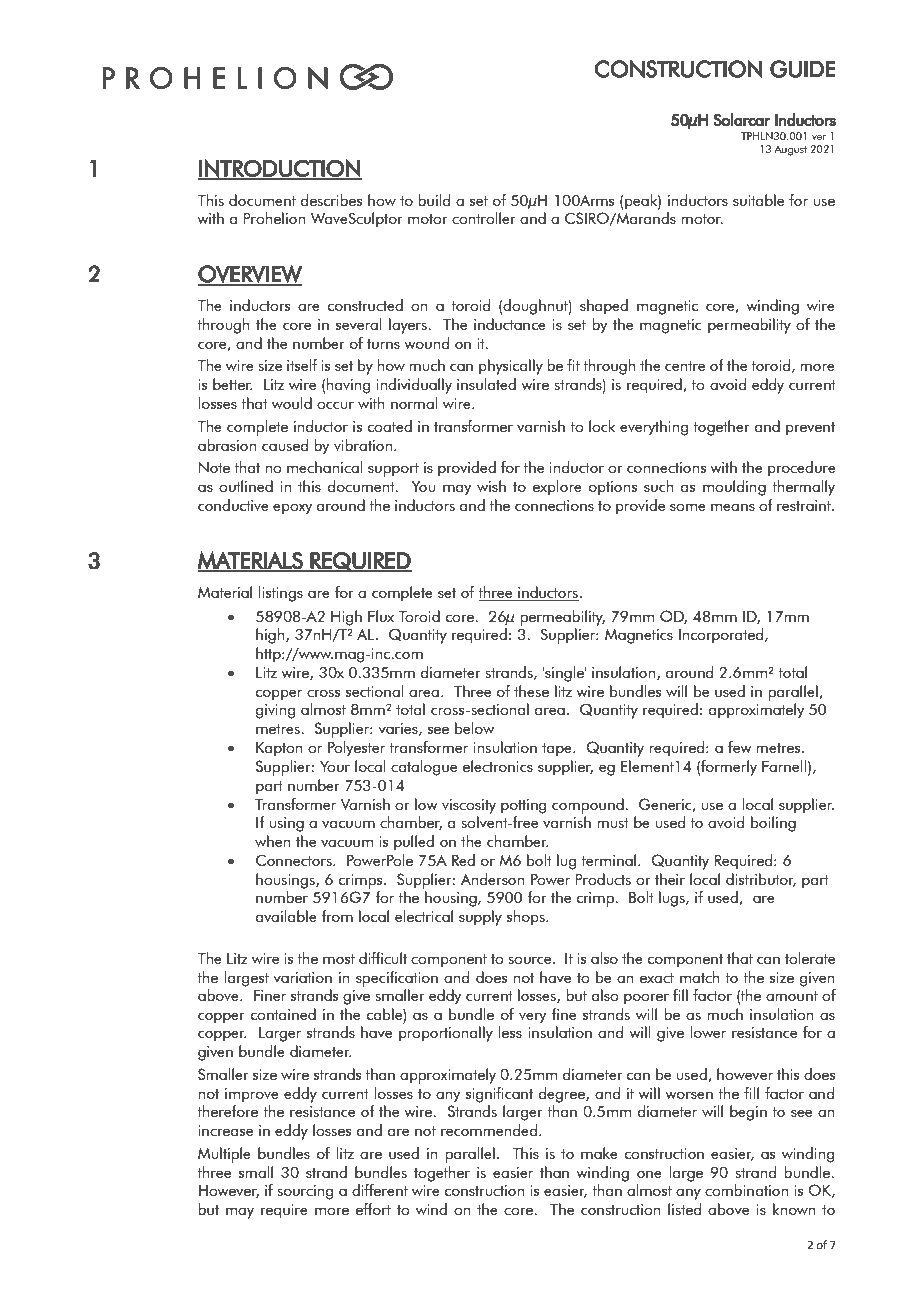 The height and width of the image is (1308, 924). What do you see at coordinates (531, 691) in the image?
I see `these` at bounding box center [531, 691].
